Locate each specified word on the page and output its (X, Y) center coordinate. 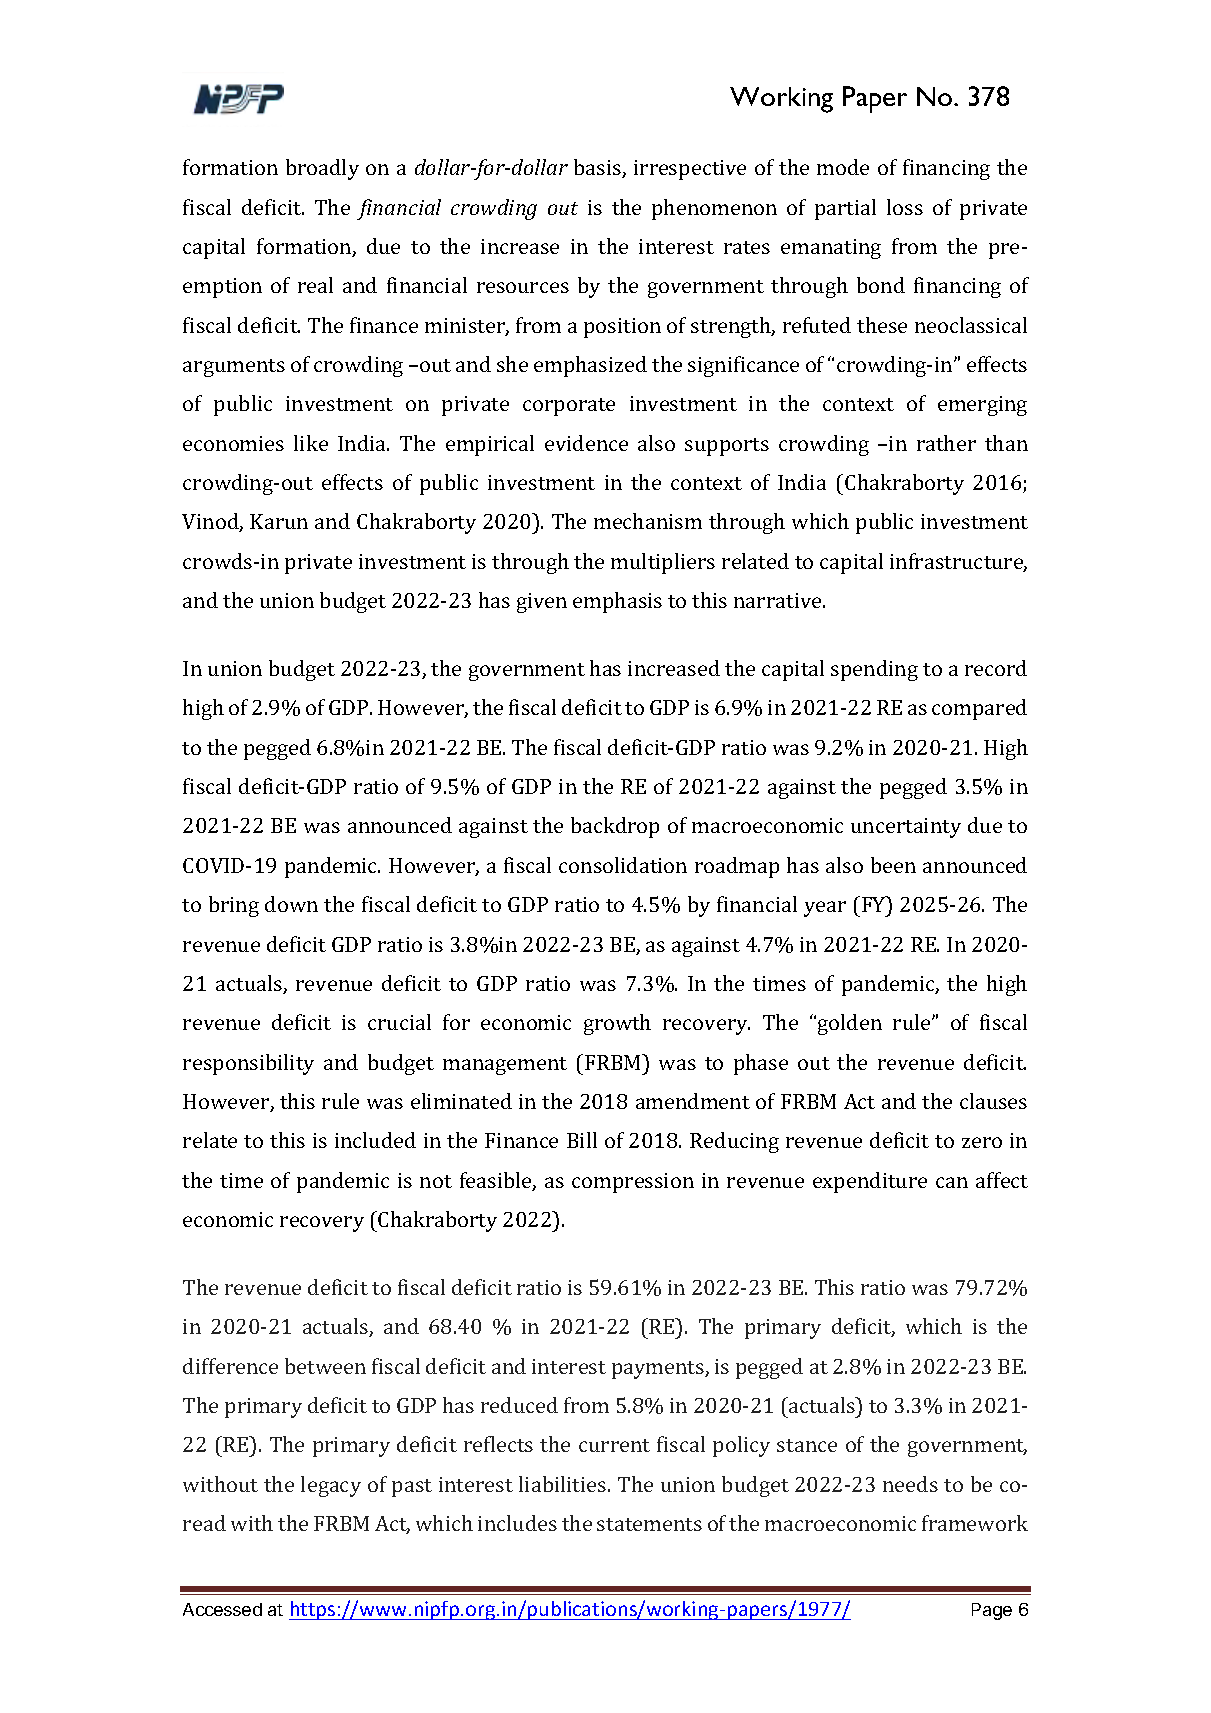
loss (905, 207)
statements (649, 1524)
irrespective (690, 170)
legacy (331, 1486)
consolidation (623, 865)
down (291, 904)
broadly (322, 169)
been (893, 865)
